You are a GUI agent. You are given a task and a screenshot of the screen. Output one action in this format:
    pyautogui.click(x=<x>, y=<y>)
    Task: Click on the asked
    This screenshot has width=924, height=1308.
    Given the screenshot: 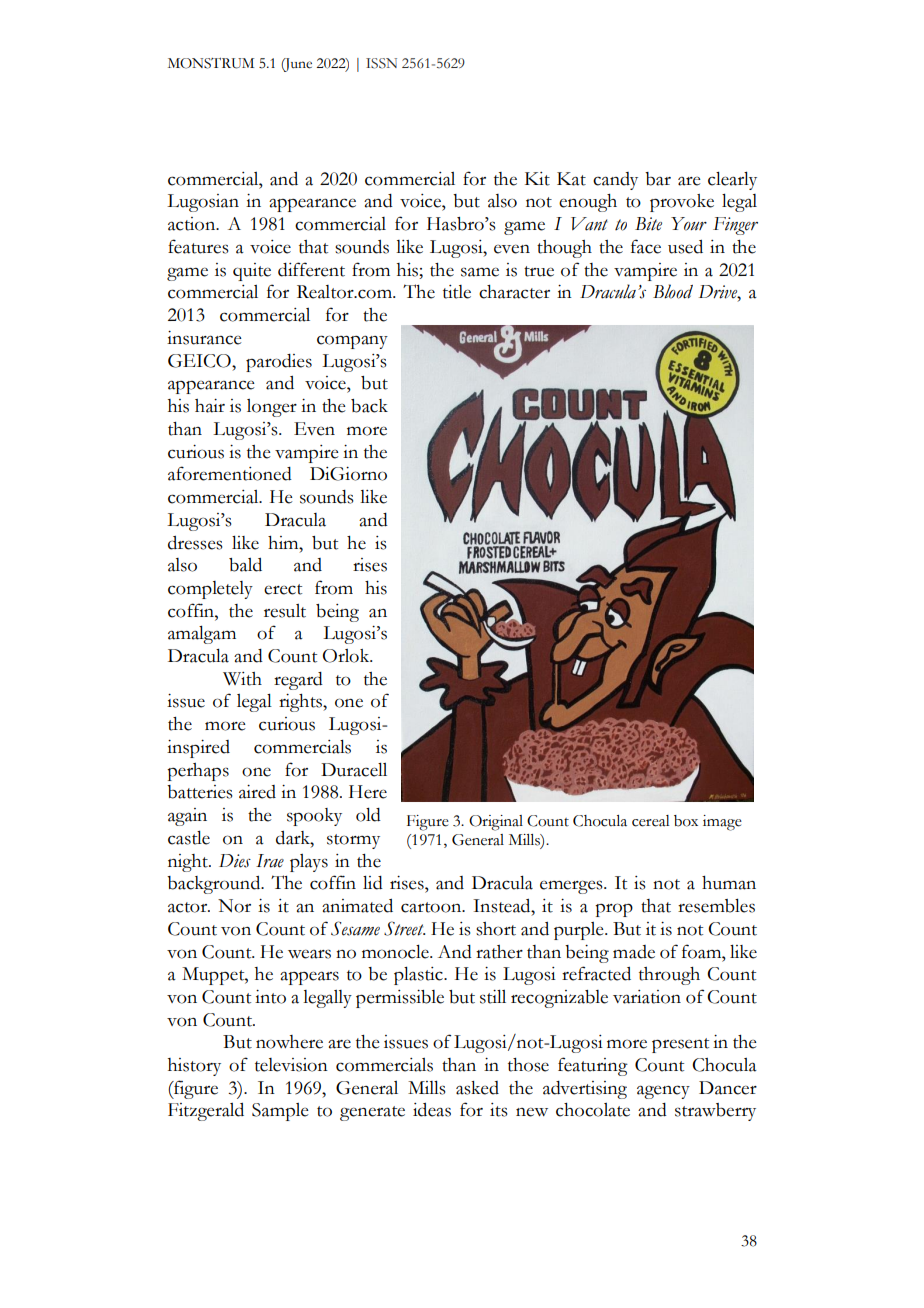 What is the action you would take?
    pyautogui.click(x=477, y=1088)
